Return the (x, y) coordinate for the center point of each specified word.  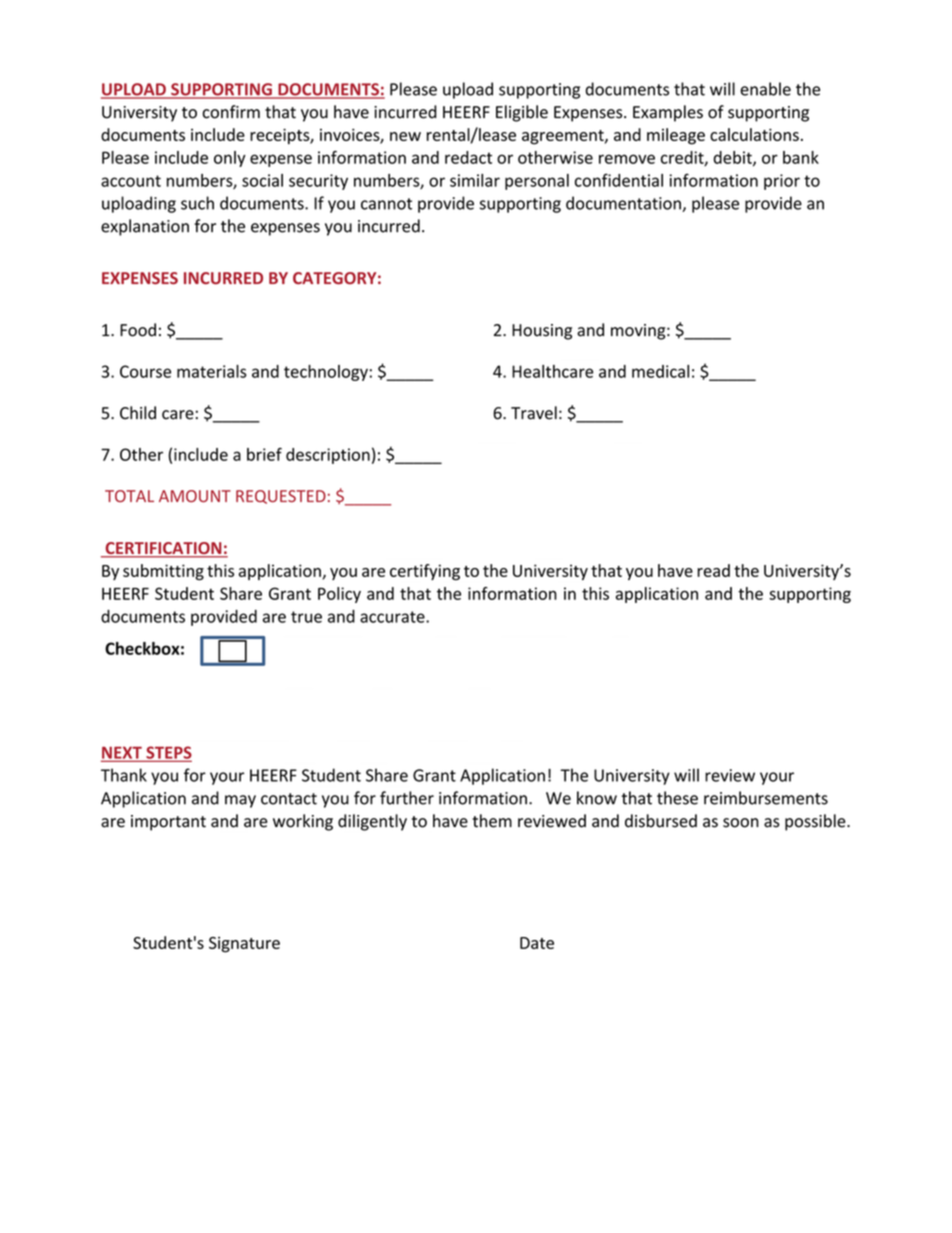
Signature (244, 945)
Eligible (522, 113)
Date (537, 943)
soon (741, 823)
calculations (754, 134)
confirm (231, 112)
